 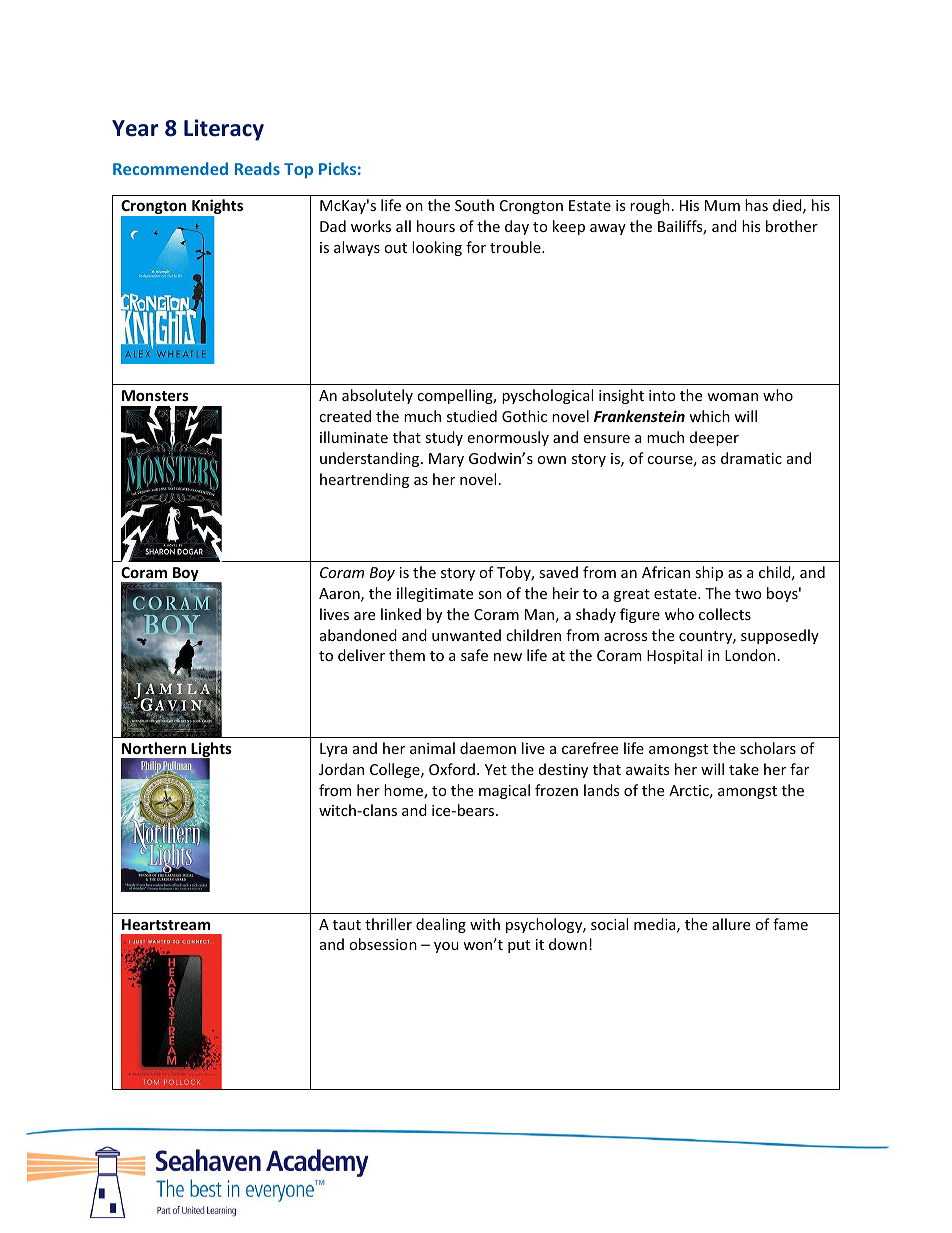 What do you see at coordinates (347, 925) in the image?
I see `taut` at bounding box center [347, 925].
